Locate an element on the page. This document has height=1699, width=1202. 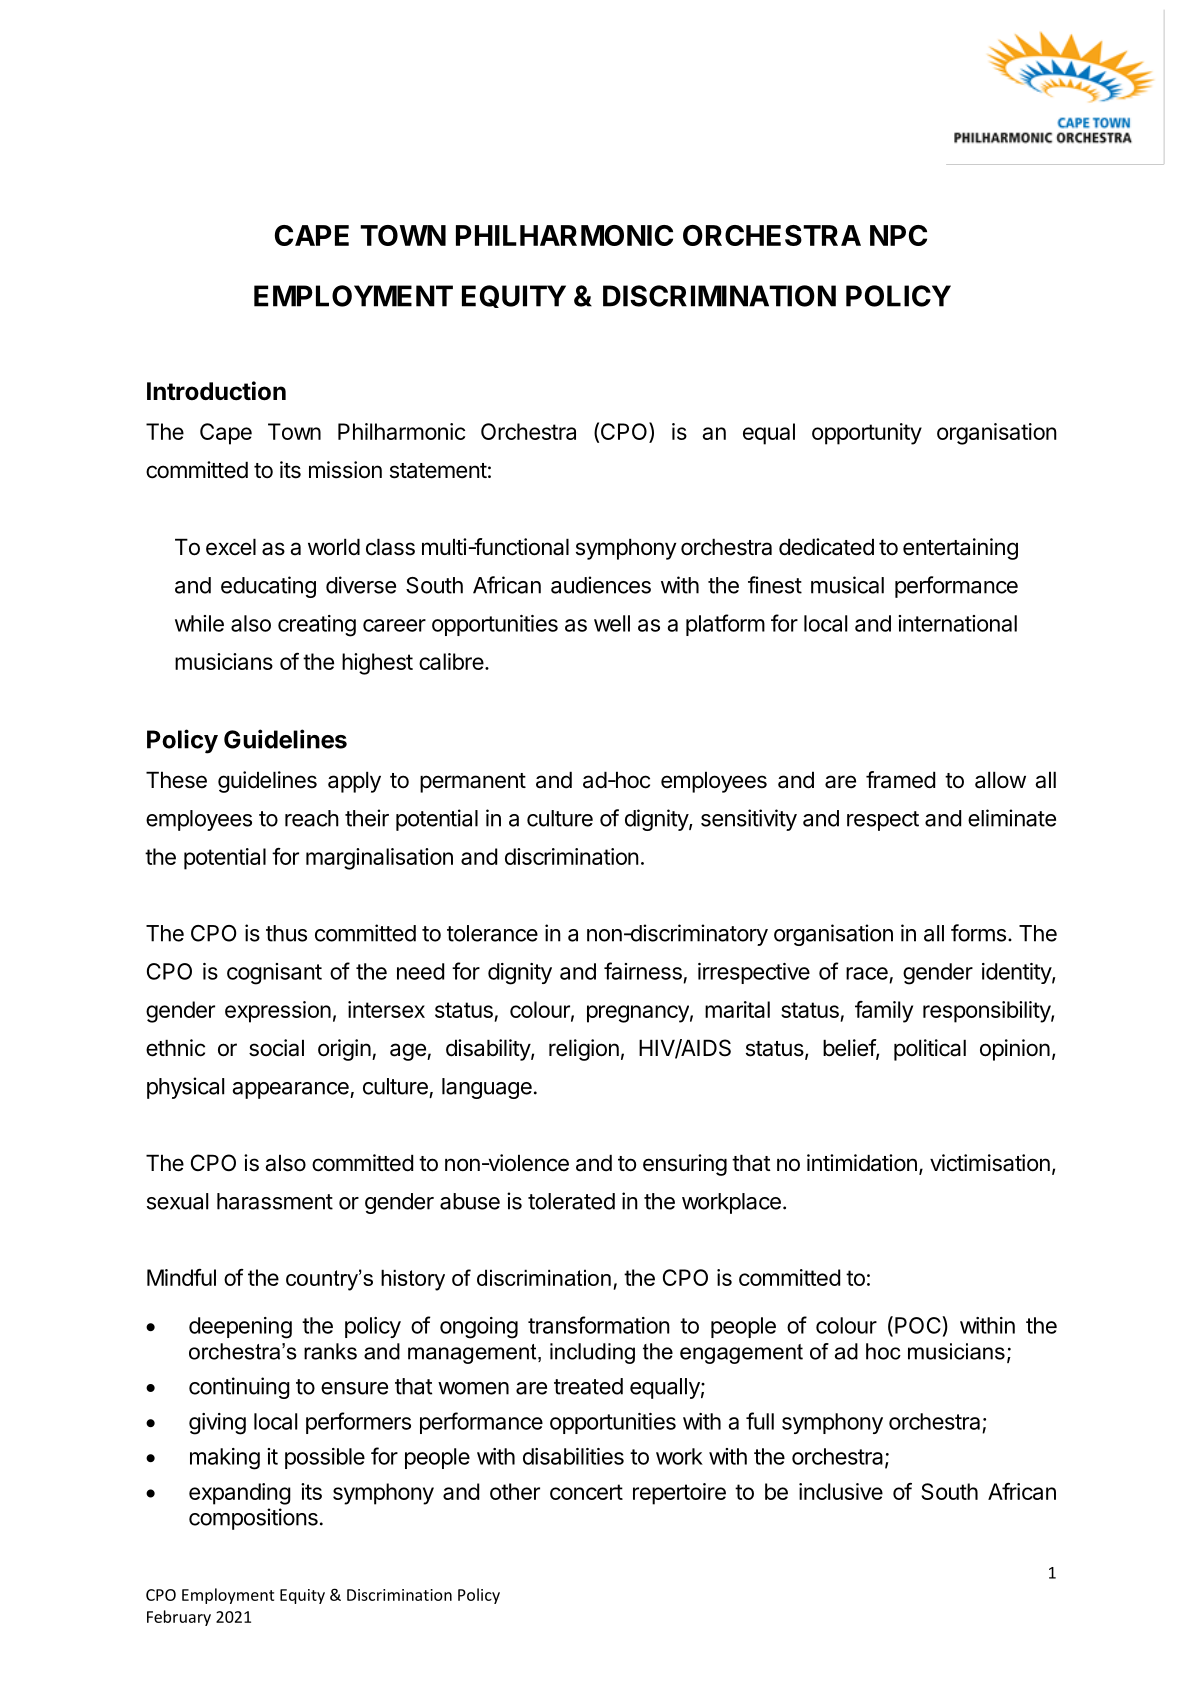
compositions is located at coordinates (253, 1519).
